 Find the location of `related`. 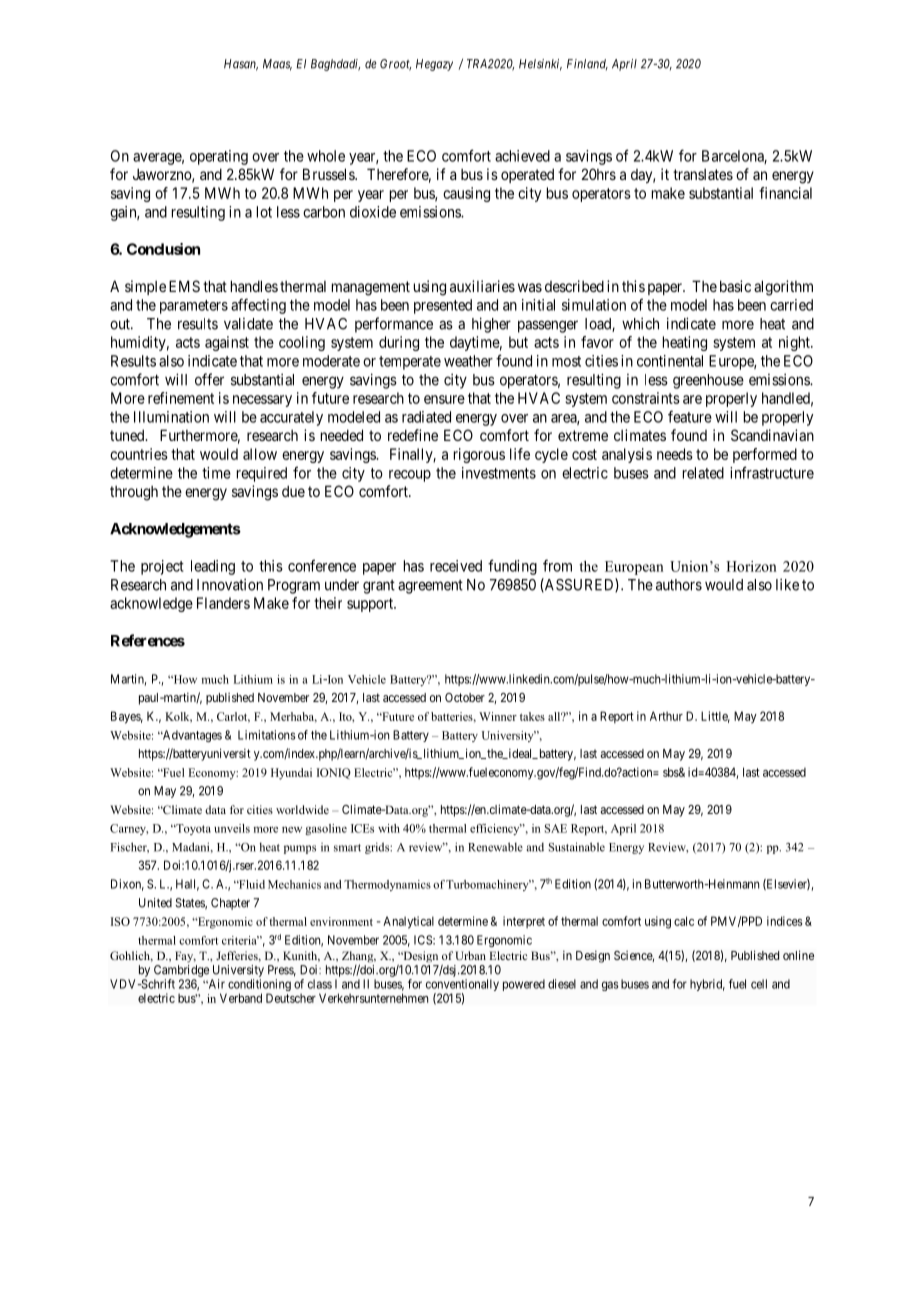

related is located at coordinates (703, 473).
